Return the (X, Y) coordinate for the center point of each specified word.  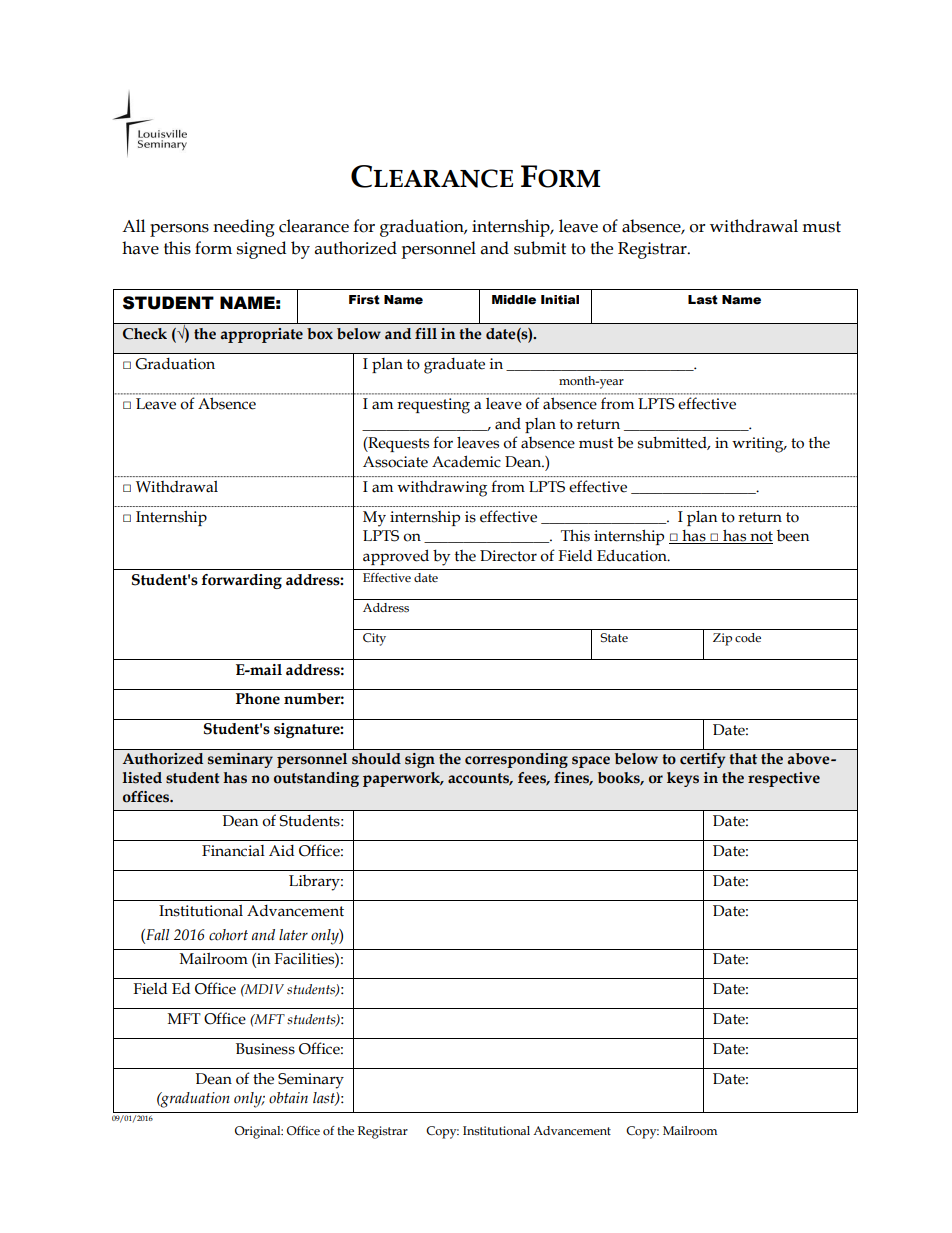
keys (683, 779)
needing (244, 228)
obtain (288, 1098)
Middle (514, 300)
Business (265, 1049)
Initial (560, 300)
